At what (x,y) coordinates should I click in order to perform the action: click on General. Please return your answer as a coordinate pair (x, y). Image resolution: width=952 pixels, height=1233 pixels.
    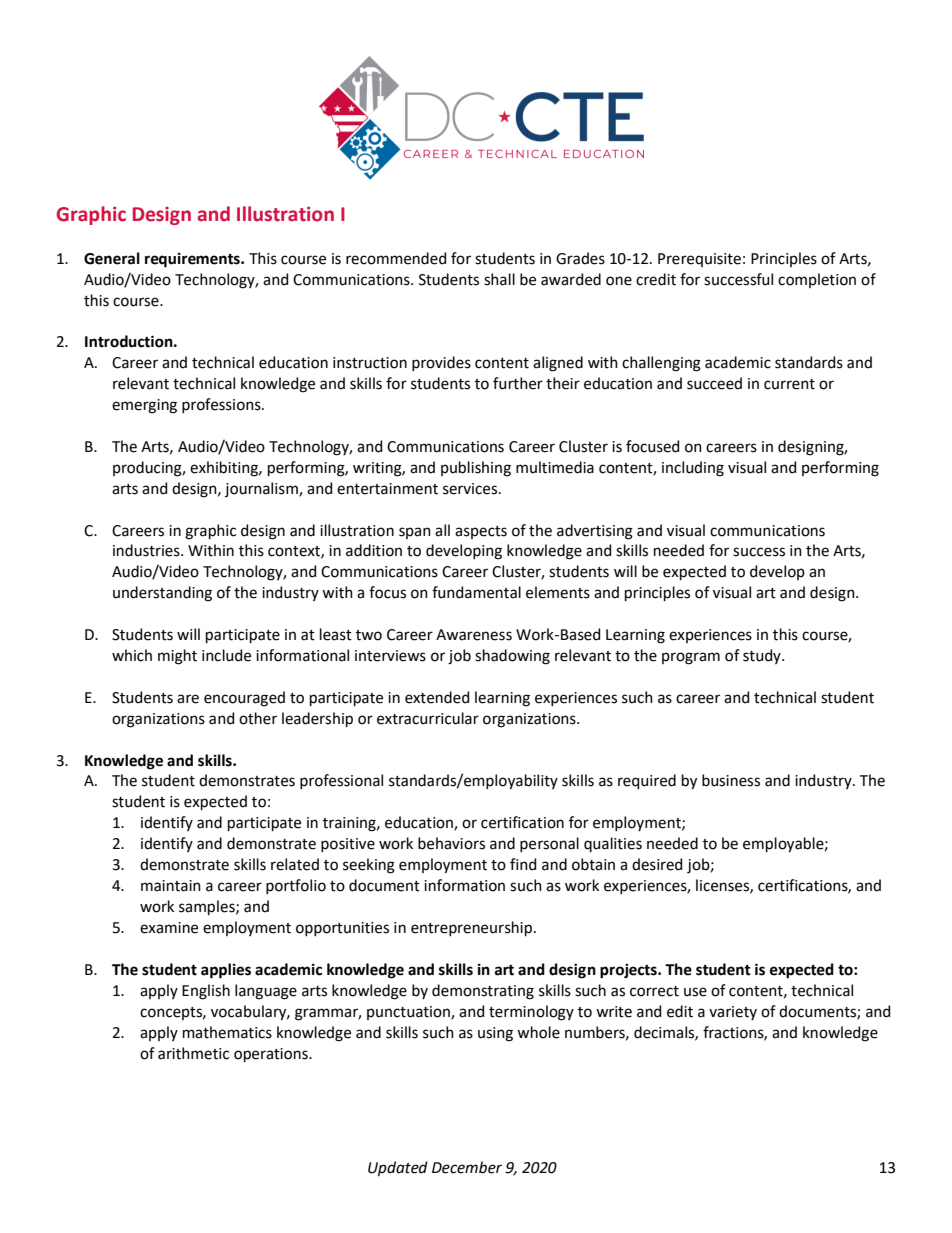
    Looking at the image, I should click on (112, 258).
